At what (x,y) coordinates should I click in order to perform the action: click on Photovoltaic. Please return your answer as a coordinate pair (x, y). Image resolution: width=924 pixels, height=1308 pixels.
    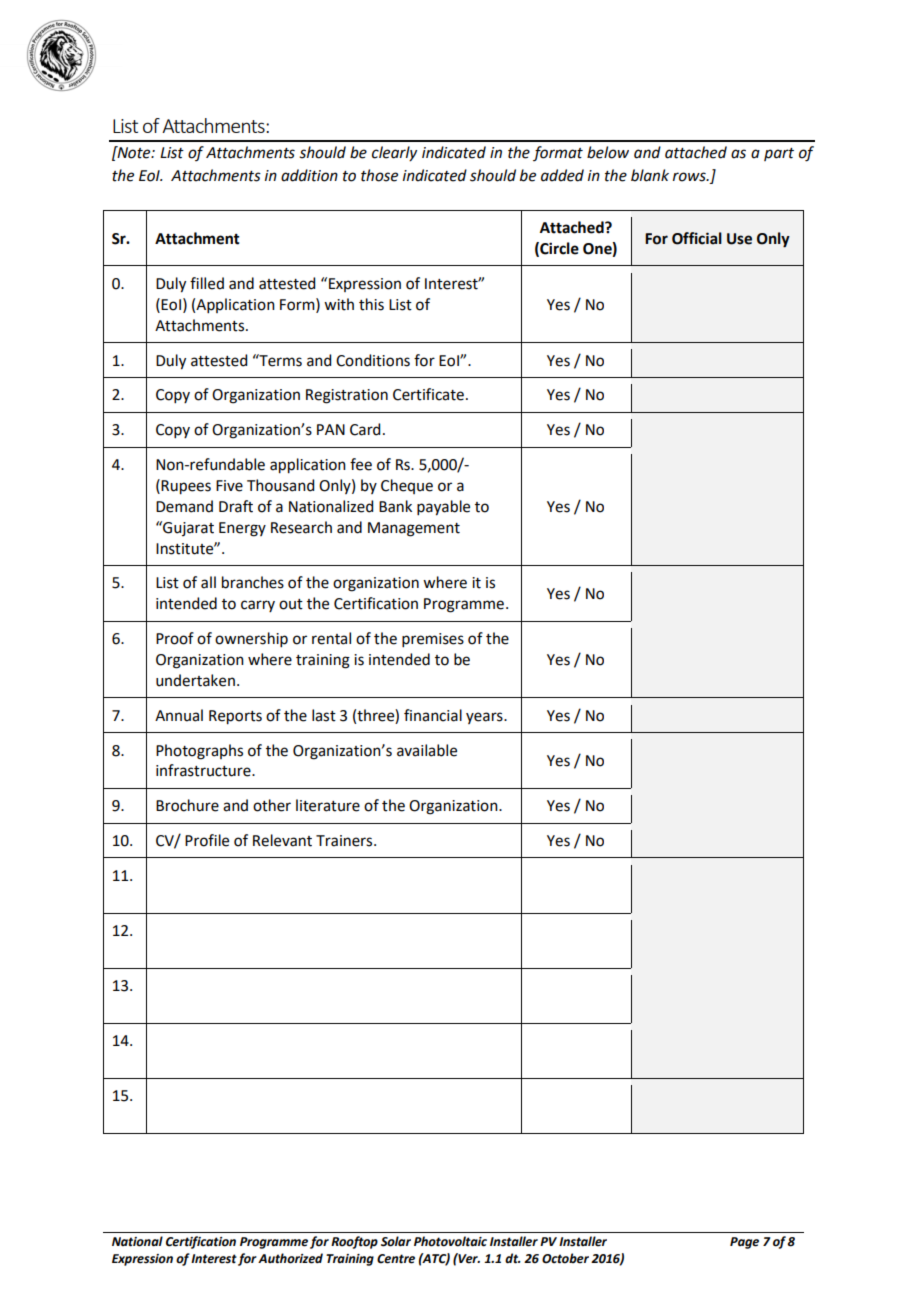
    Looking at the image, I should click on (450, 1241).
